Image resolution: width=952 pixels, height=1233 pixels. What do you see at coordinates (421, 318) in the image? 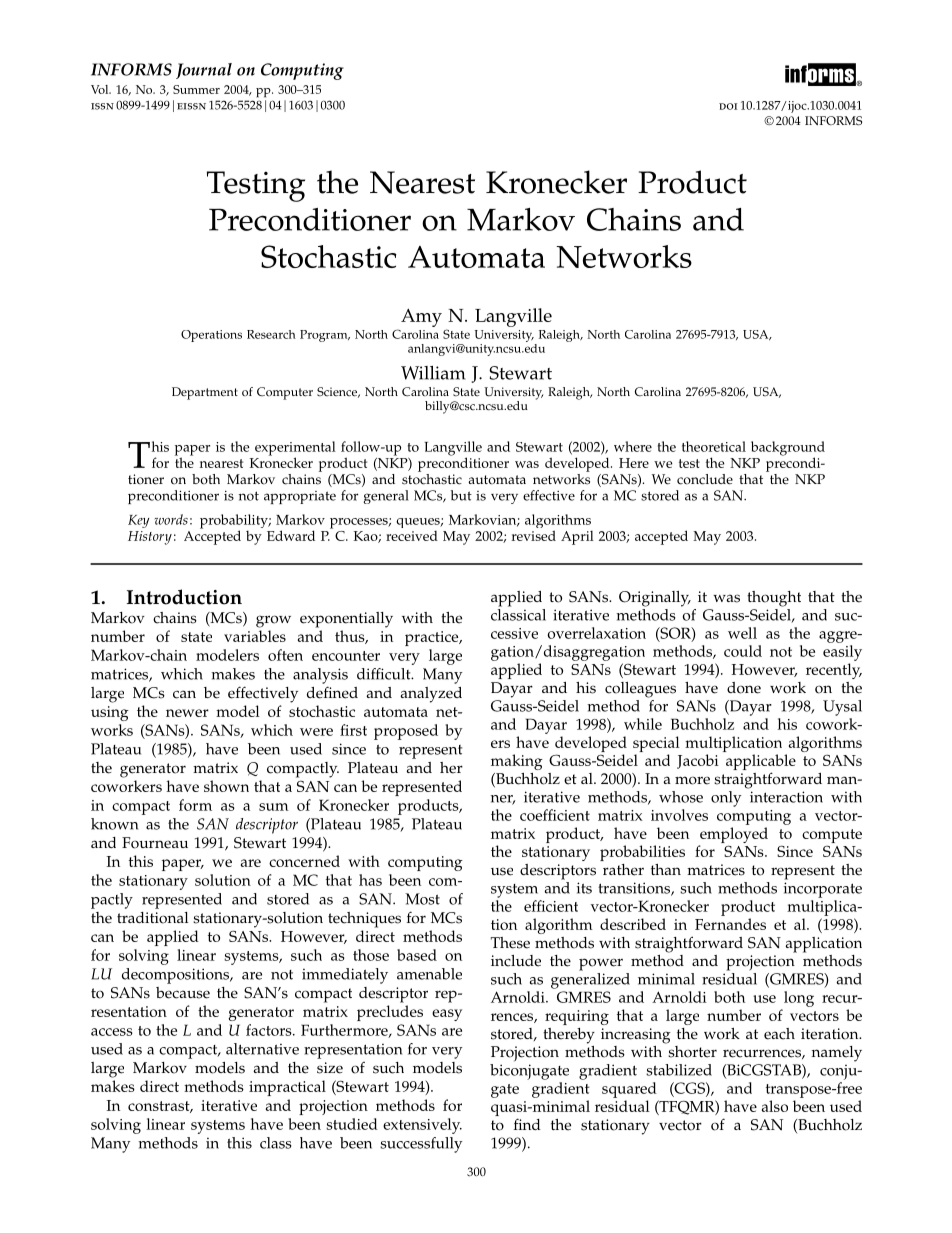
I see `Amy` at bounding box center [421, 318].
